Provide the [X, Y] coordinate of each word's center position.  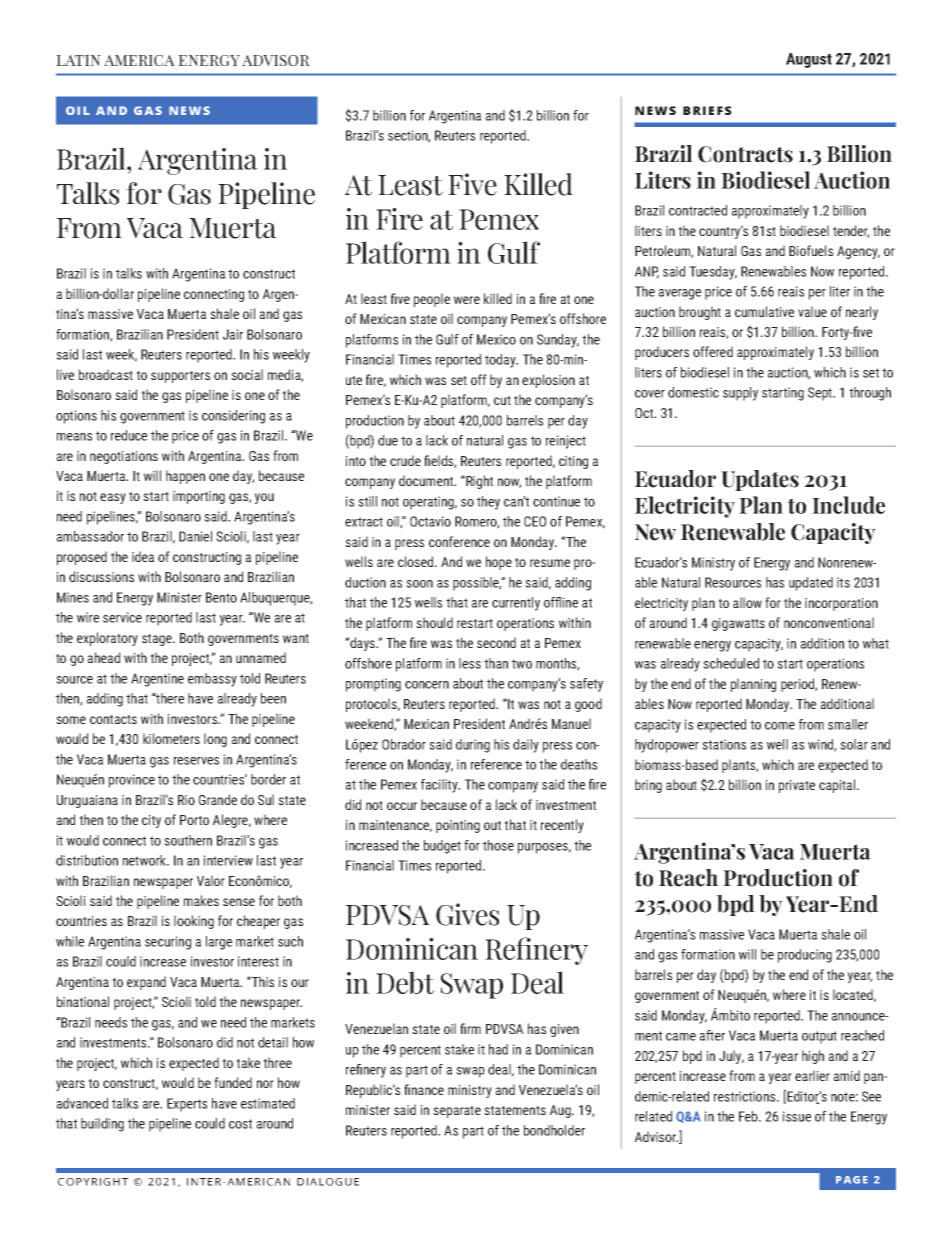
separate [457, 1112]
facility [440, 786]
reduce [129, 435]
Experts [187, 1105]
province [132, 781]
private [797, 786]
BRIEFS [707, 110]
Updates [760, 480]
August [809, 60]
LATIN [78, 60]
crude [405, 460]
